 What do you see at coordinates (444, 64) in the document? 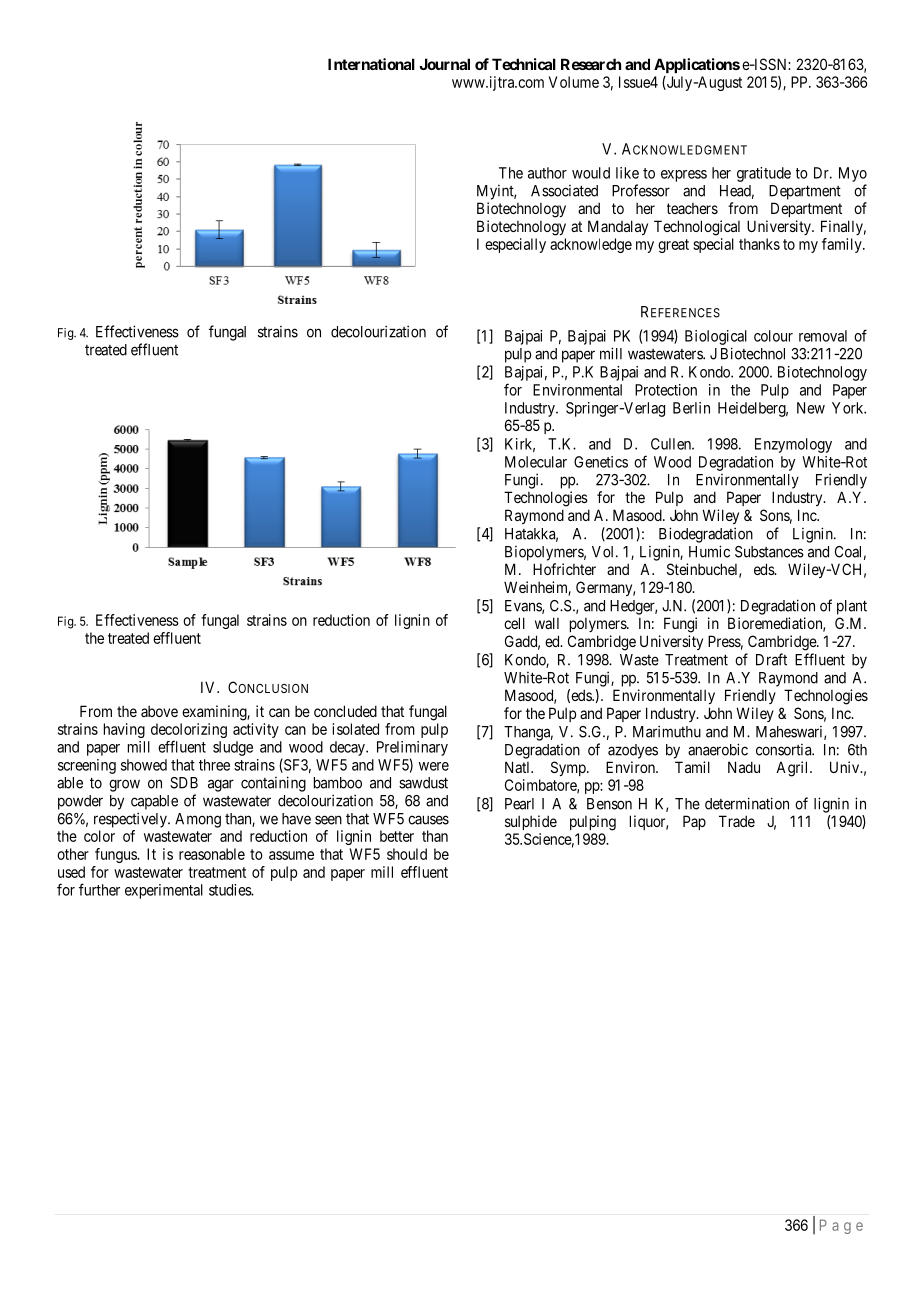
I see `Journal` at bounding box center [444, 64].
